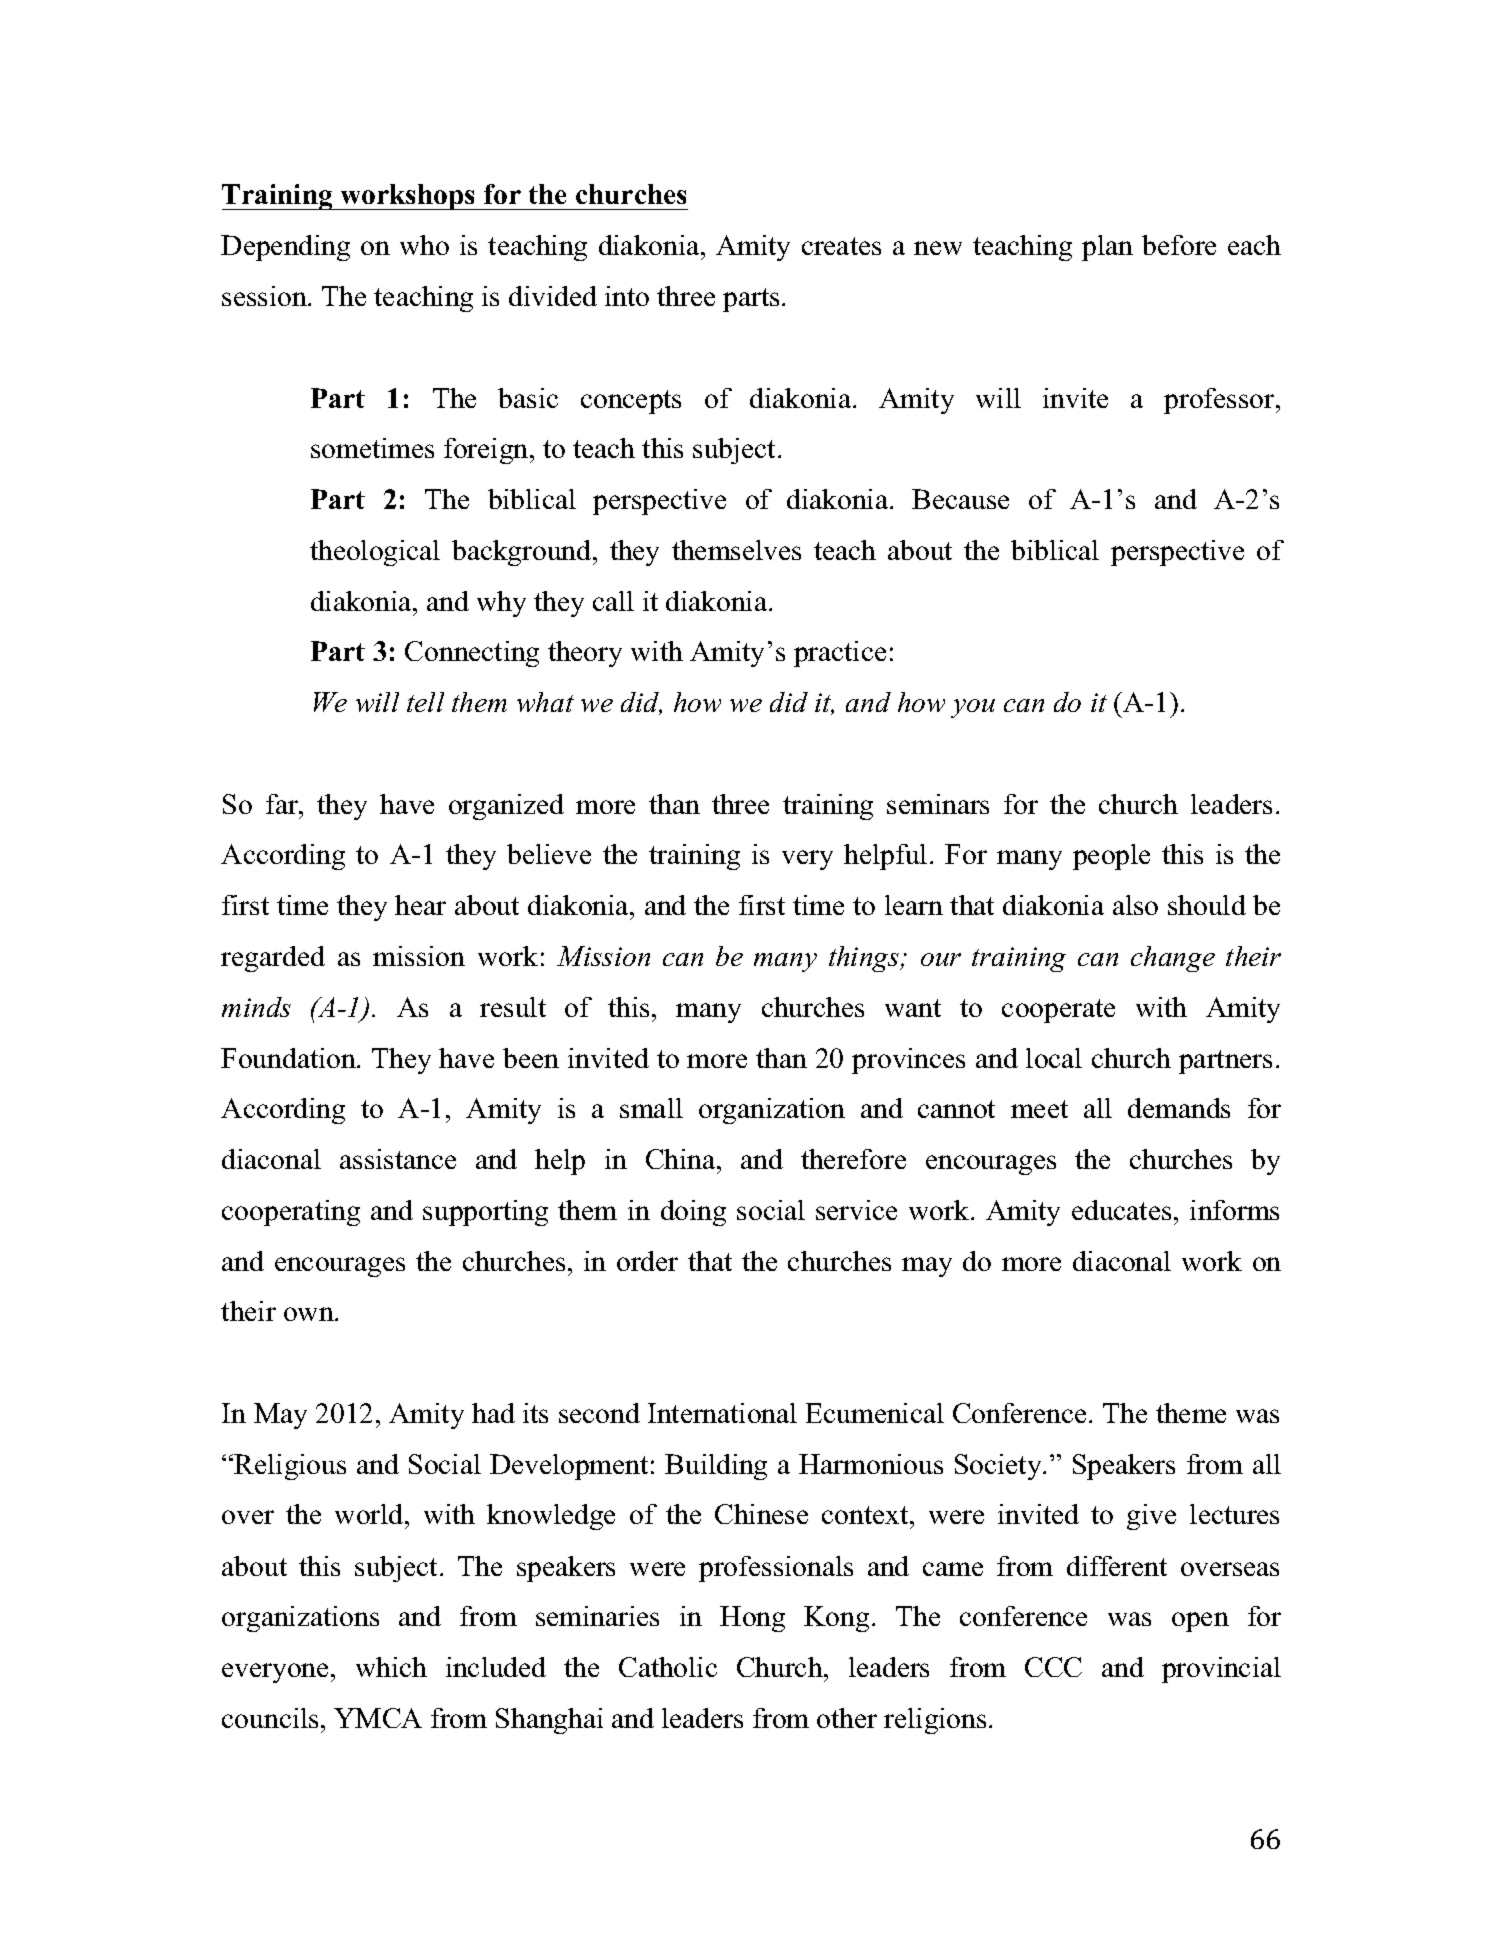 This screenshot has height=1943, width=1501. What do you see at coordinates (1053, 1667) in the screenshot?
I see `CCC` at bounding box center [1053, 1667].
